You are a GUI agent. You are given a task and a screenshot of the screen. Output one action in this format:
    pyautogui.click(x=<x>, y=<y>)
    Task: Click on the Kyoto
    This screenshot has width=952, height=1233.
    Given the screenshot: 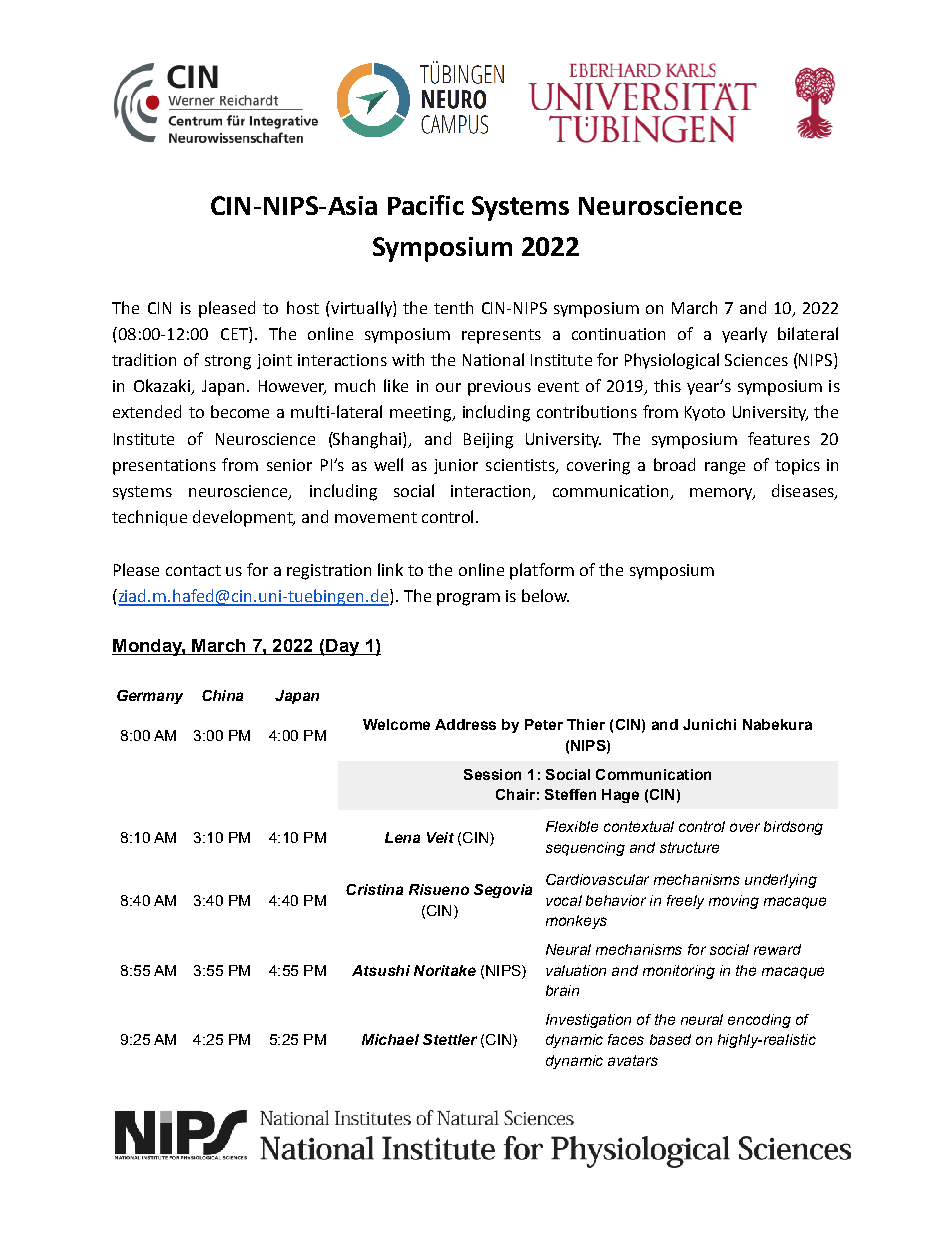 What is the action you would take?
    pyautogui.click(x=705, y=413)
